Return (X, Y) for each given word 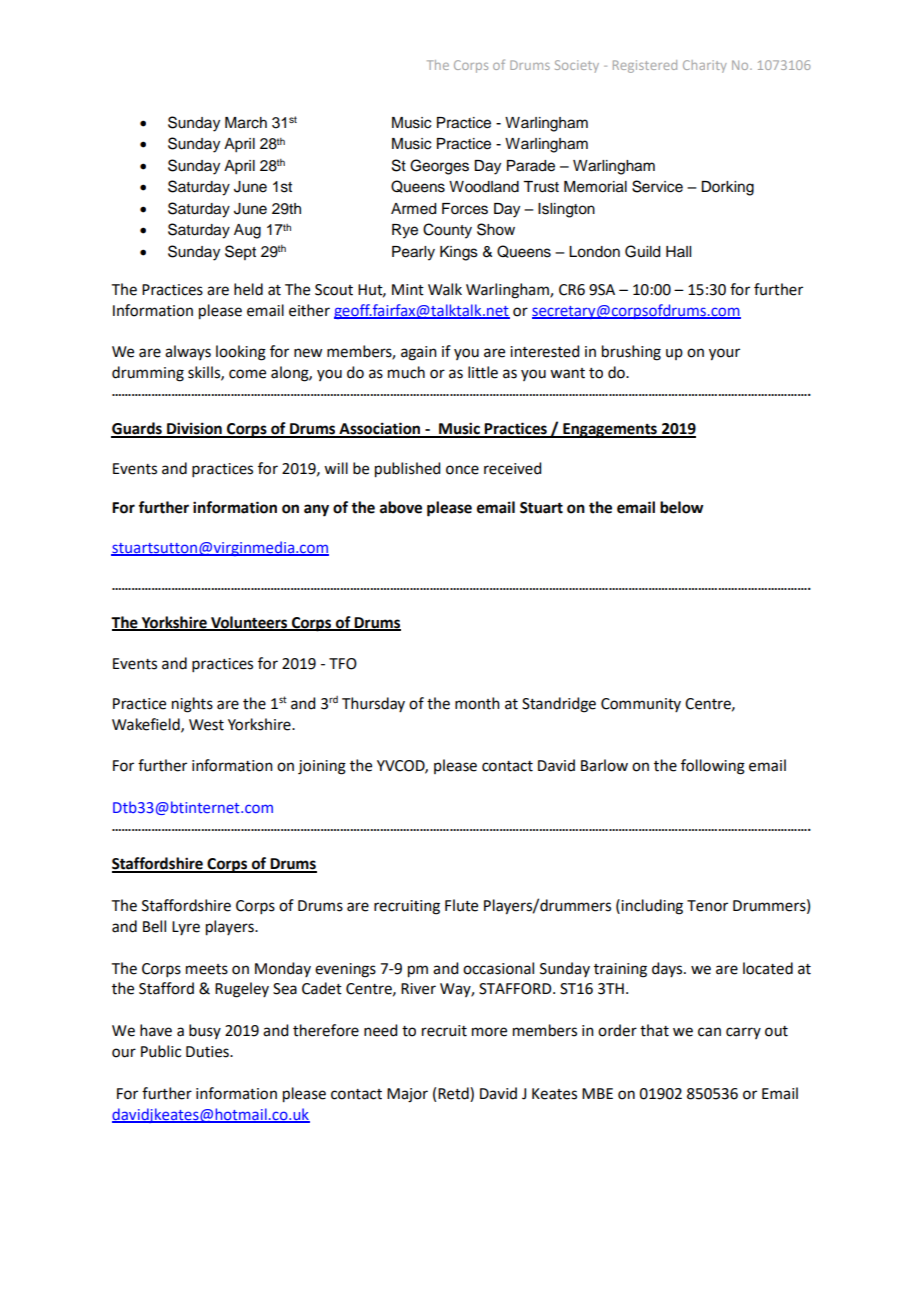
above (401, 507)
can (709, 1032)
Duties (208, 1052)
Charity (705, 66)
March (246, 123)
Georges (439, 167)
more (489, 1032)
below (681, 507)
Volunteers (249, 623)
